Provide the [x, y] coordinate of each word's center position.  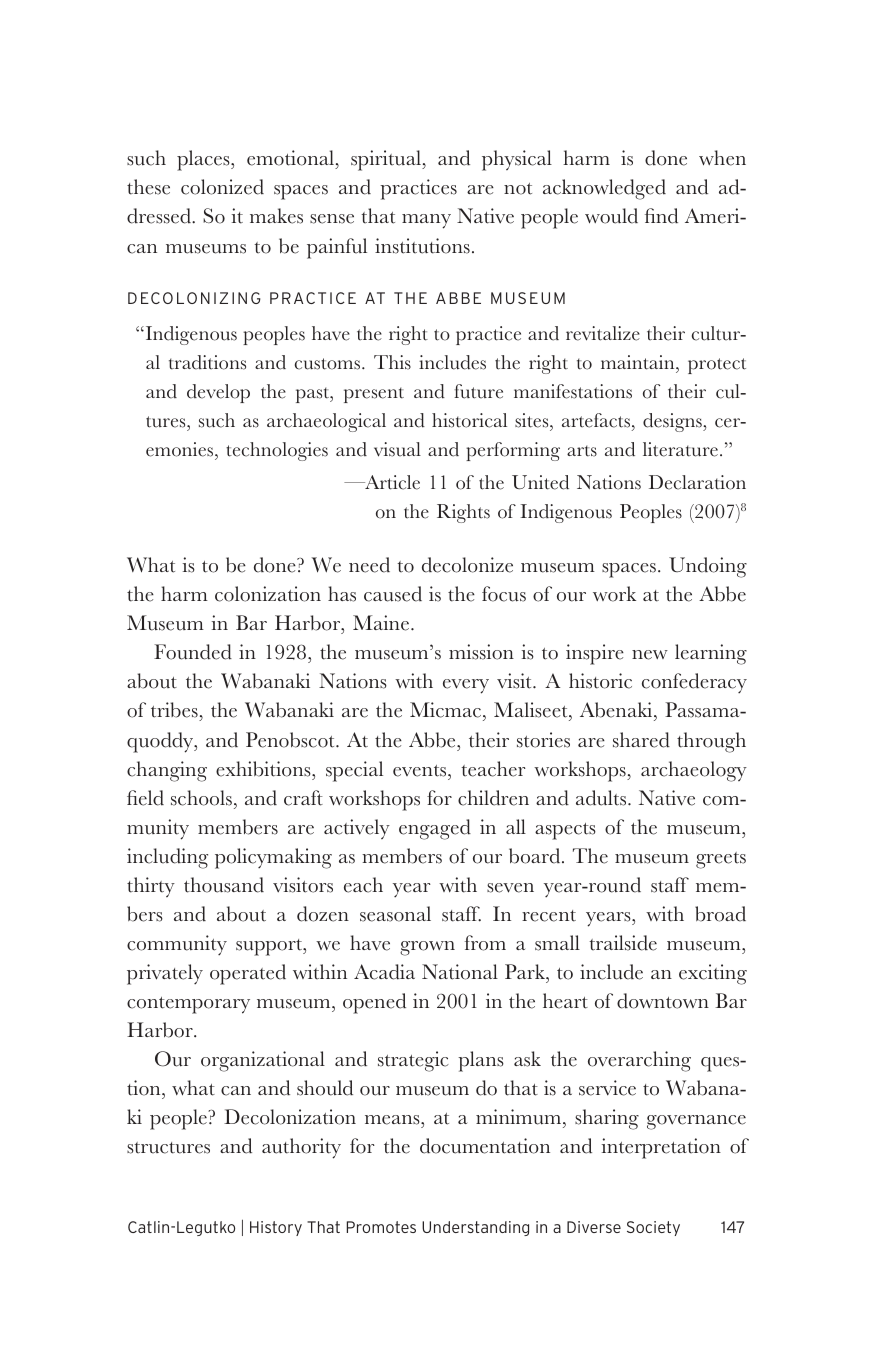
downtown [663, 1001]
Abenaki [617, 711]
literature [680, 449]
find [661, 216]
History [276, 1228]
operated [248, 974]
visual [397, 449]
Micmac [447, 711]
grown [427, 948]
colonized [222, 187]
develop [218, 393]
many [426, 221]
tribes [175, 711]
